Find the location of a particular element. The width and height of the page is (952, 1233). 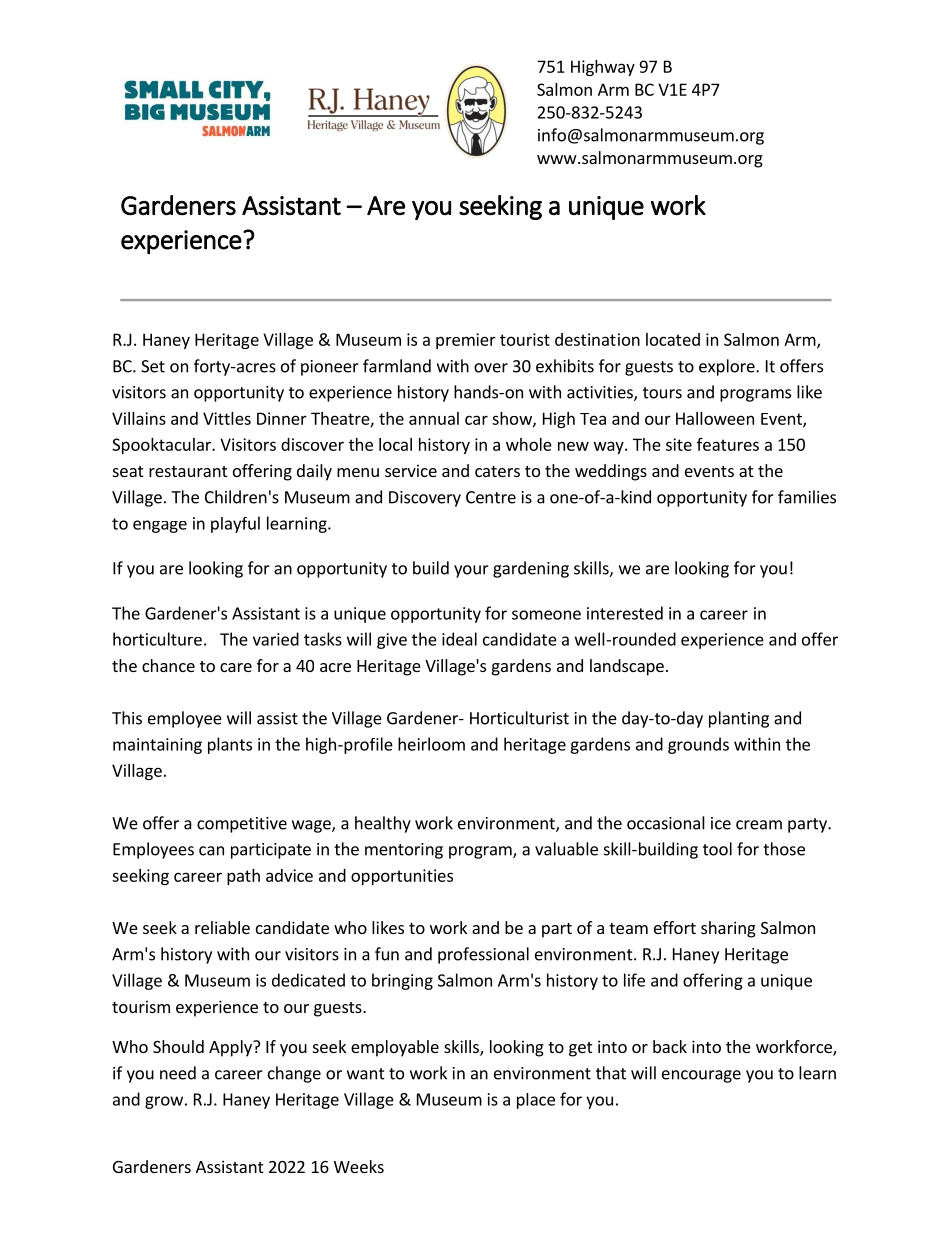

encourage is located at coordinates (701, 1076).
